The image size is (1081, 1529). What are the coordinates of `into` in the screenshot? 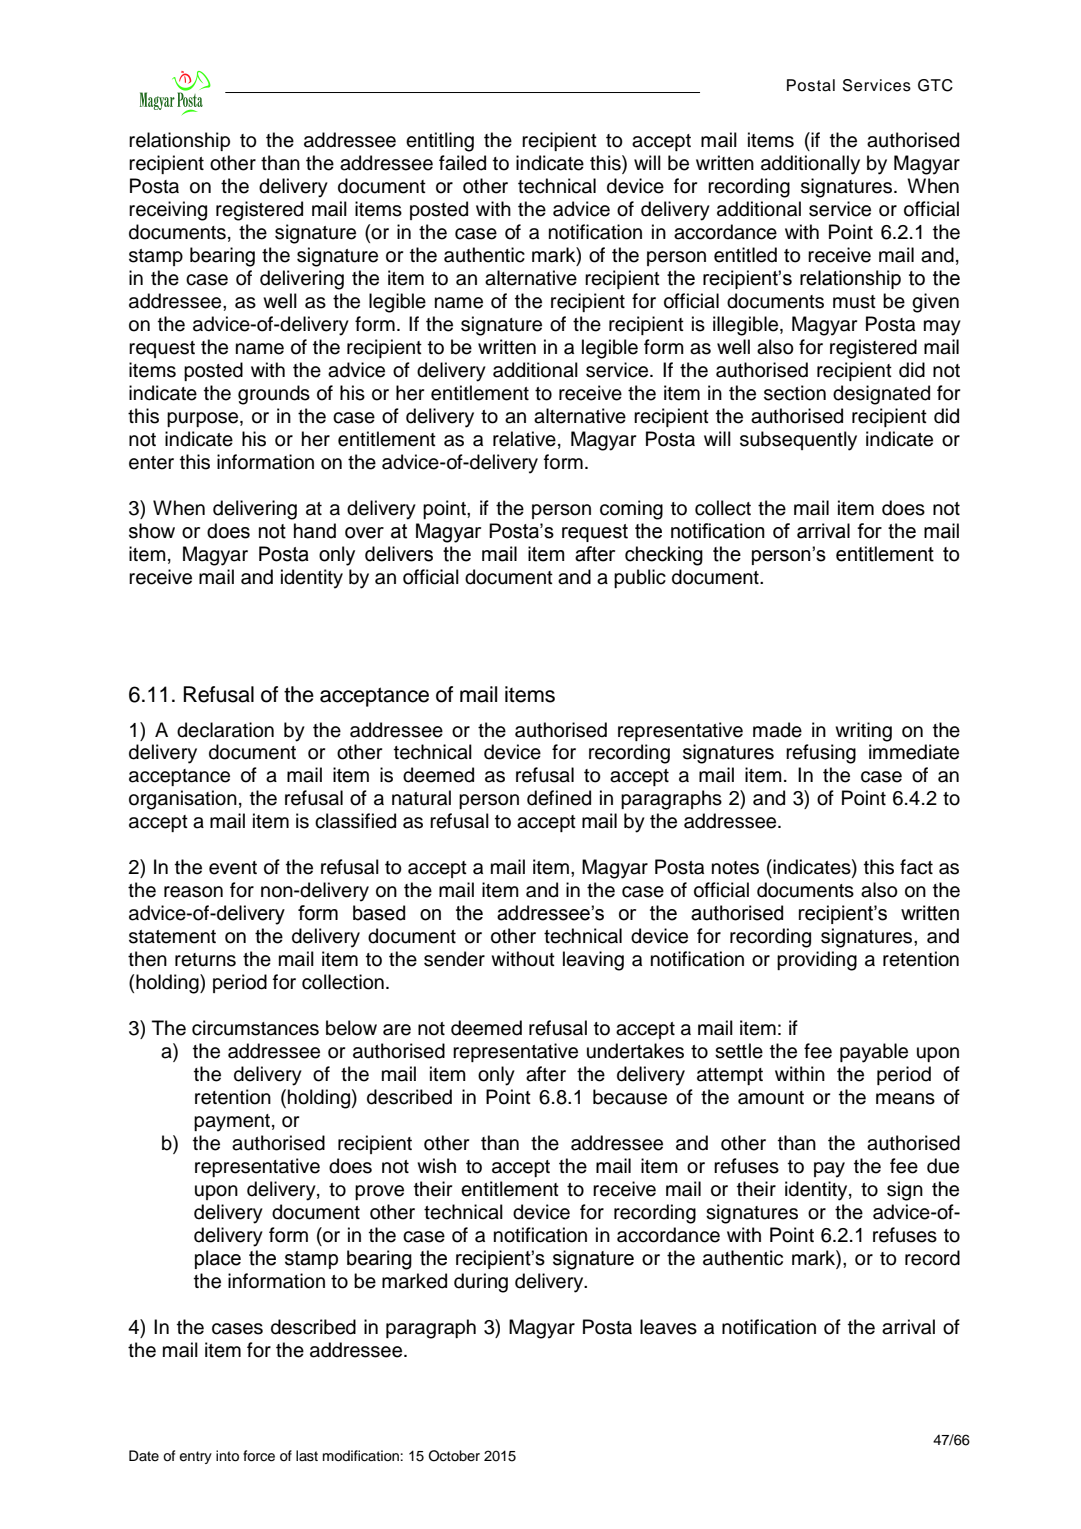 It's located at (227, 1456).
